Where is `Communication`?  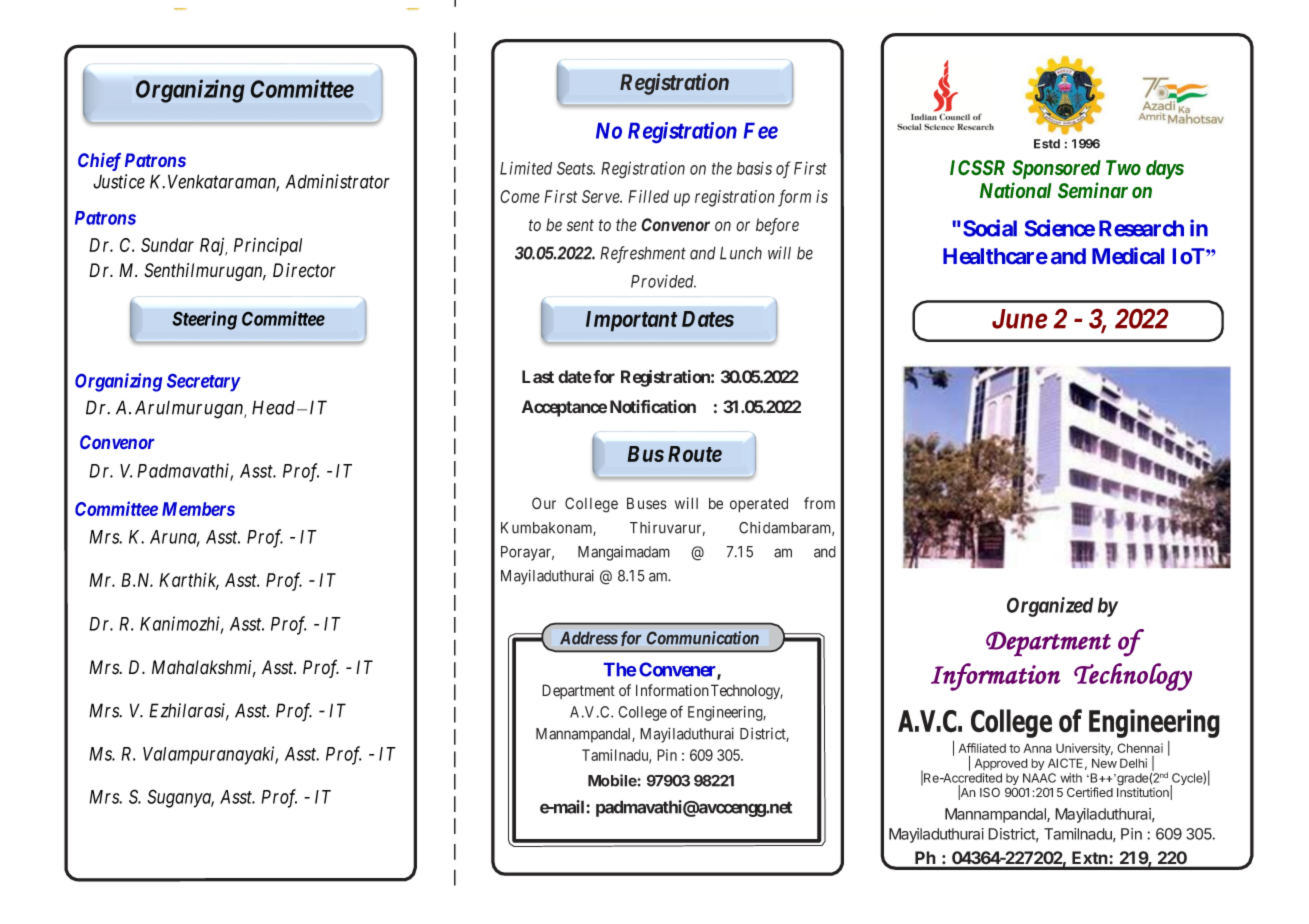 Communication is located at coordinates (703, 638).
